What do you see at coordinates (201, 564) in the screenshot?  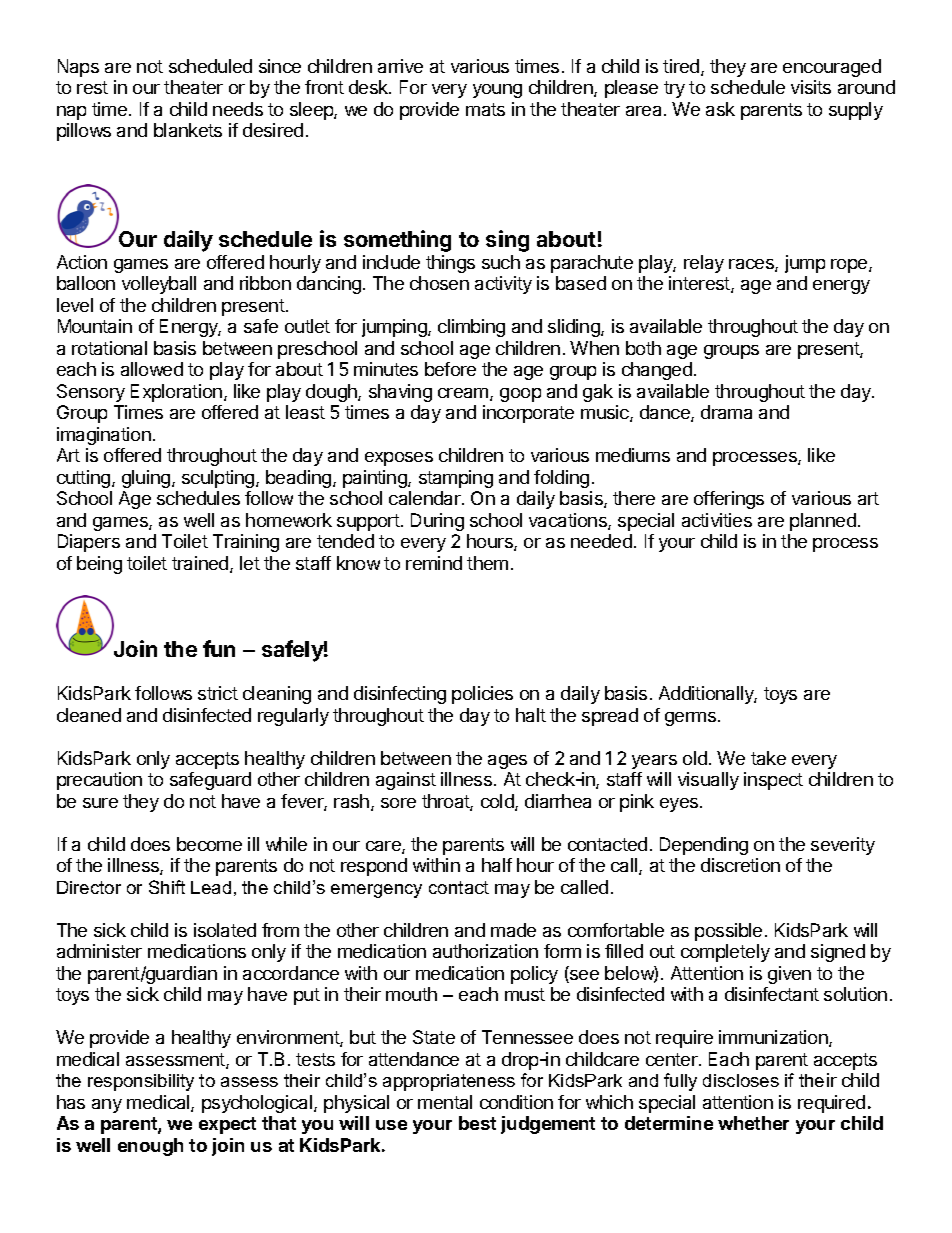 I see `trained` at bounding box center [201, 564].
